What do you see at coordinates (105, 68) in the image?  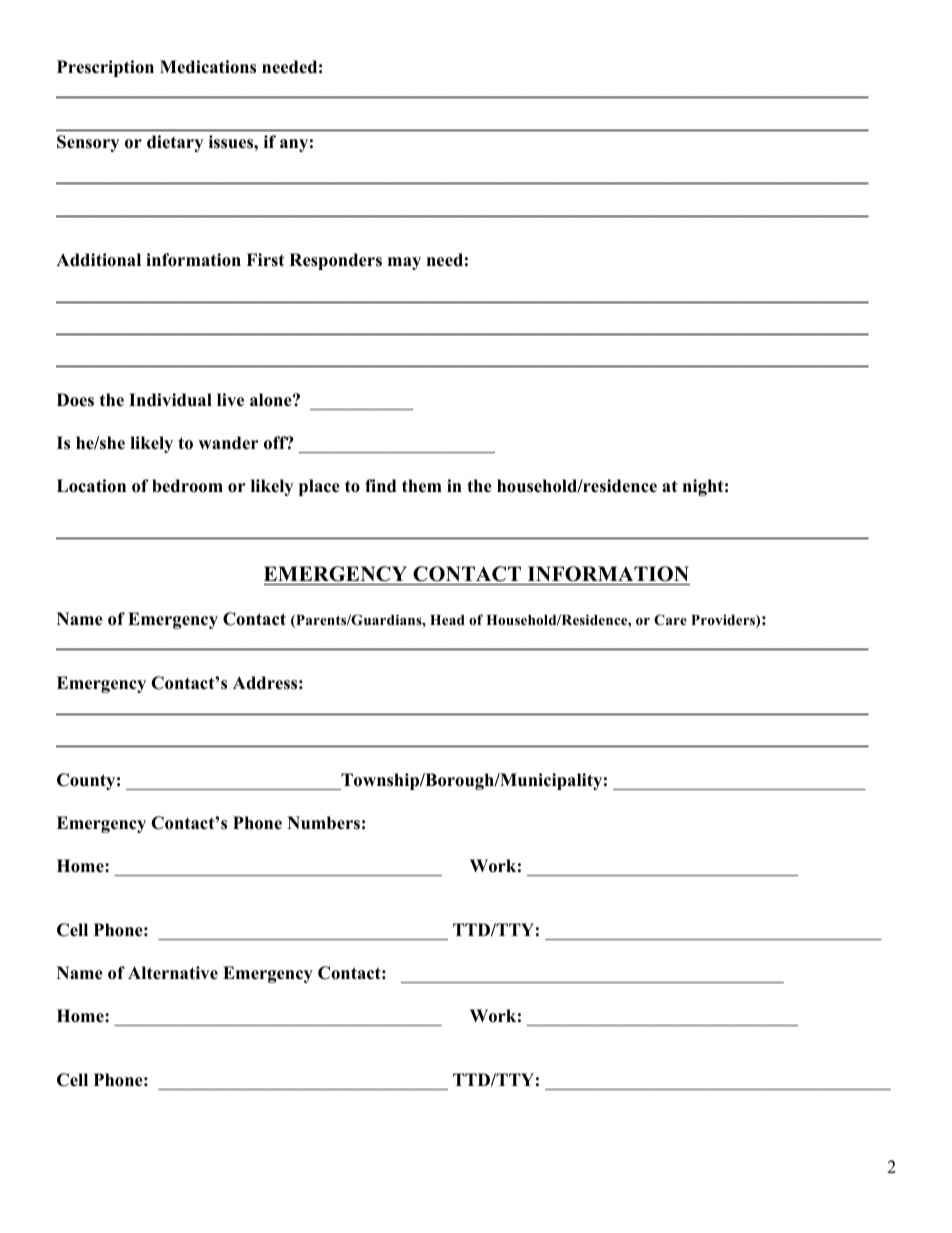 I see `Prescription` at bounding box center [105, 68].
